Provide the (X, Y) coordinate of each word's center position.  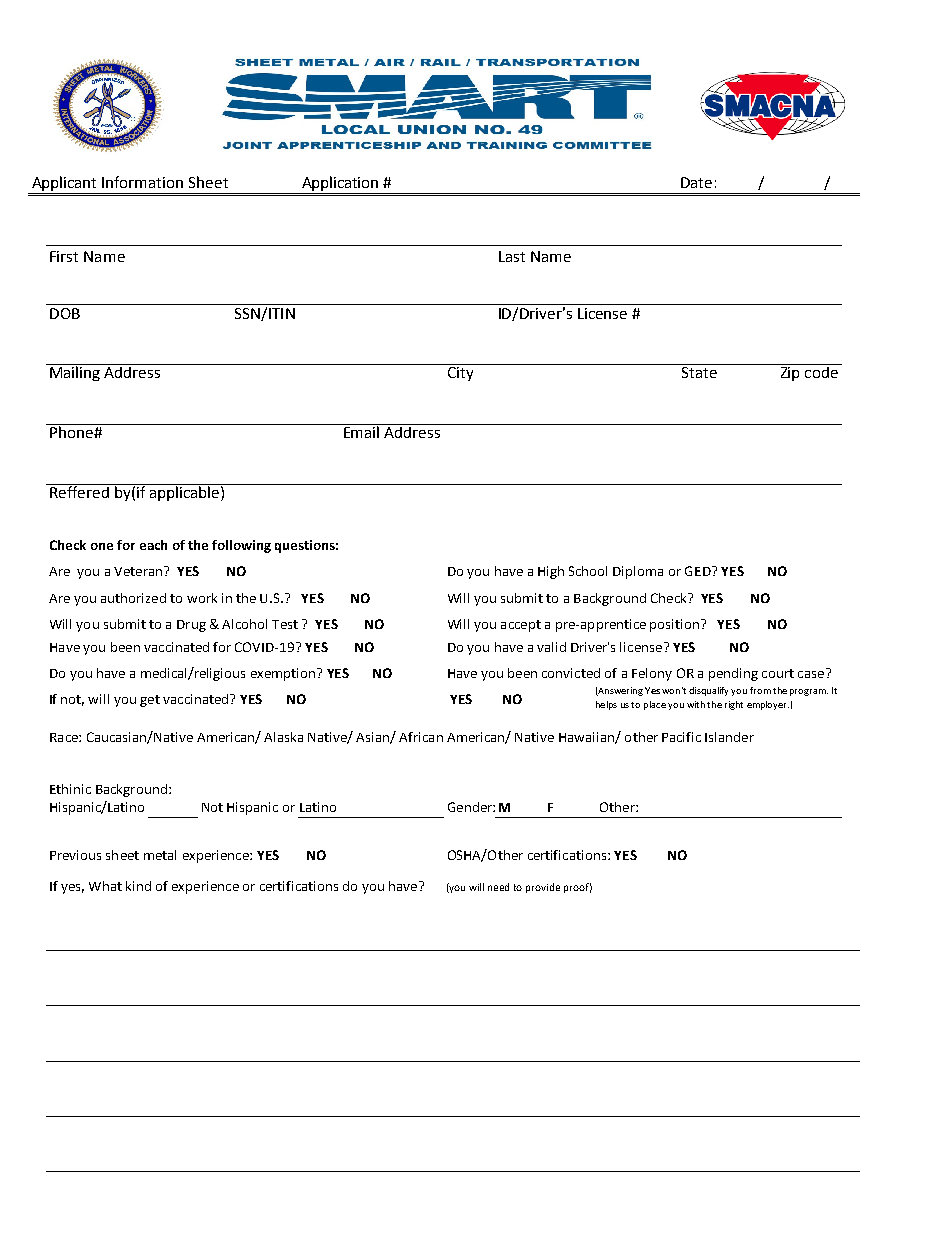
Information (142, 182)
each (153, 545)
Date (696, 182)
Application (340, 183)
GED (699, 571)
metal (160, 855)
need (498, 887)
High (551, 572)
